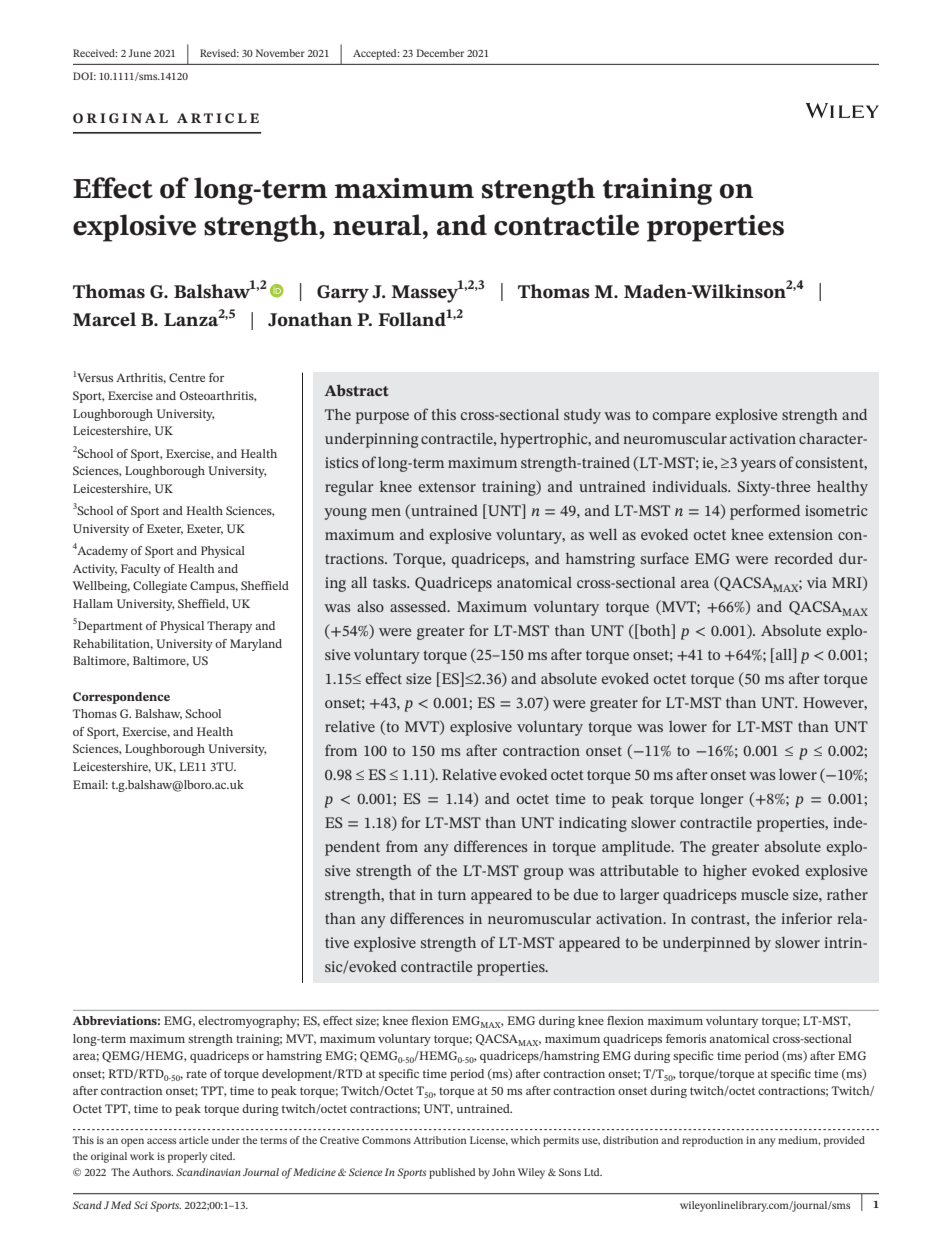 The height and width of the page is (1251, 952). What do you see at coordinates (758, 466) in the page?
I see `years` at bounding box center [758, 466].
